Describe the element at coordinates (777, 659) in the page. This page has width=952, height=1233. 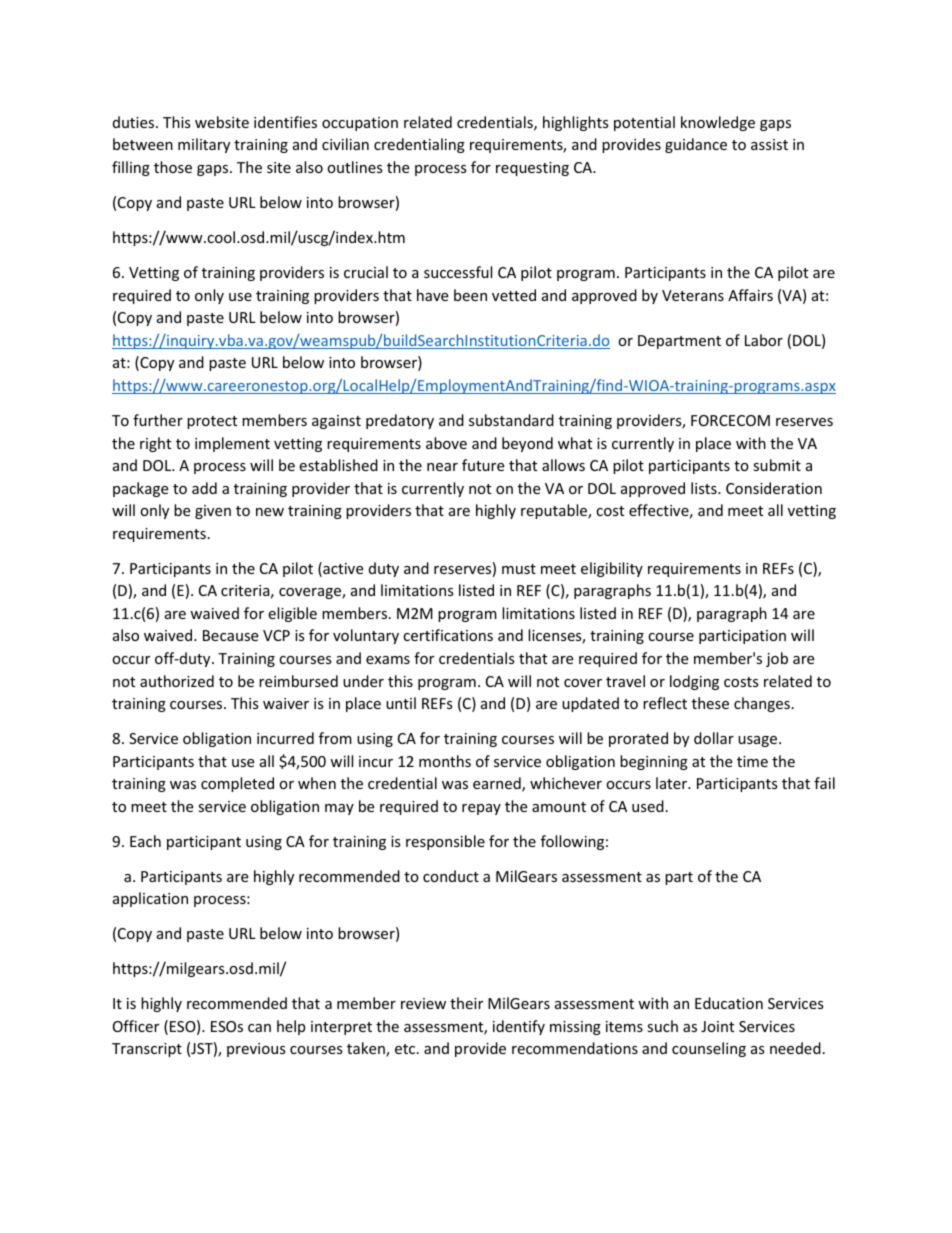
I see `job` at that location.
